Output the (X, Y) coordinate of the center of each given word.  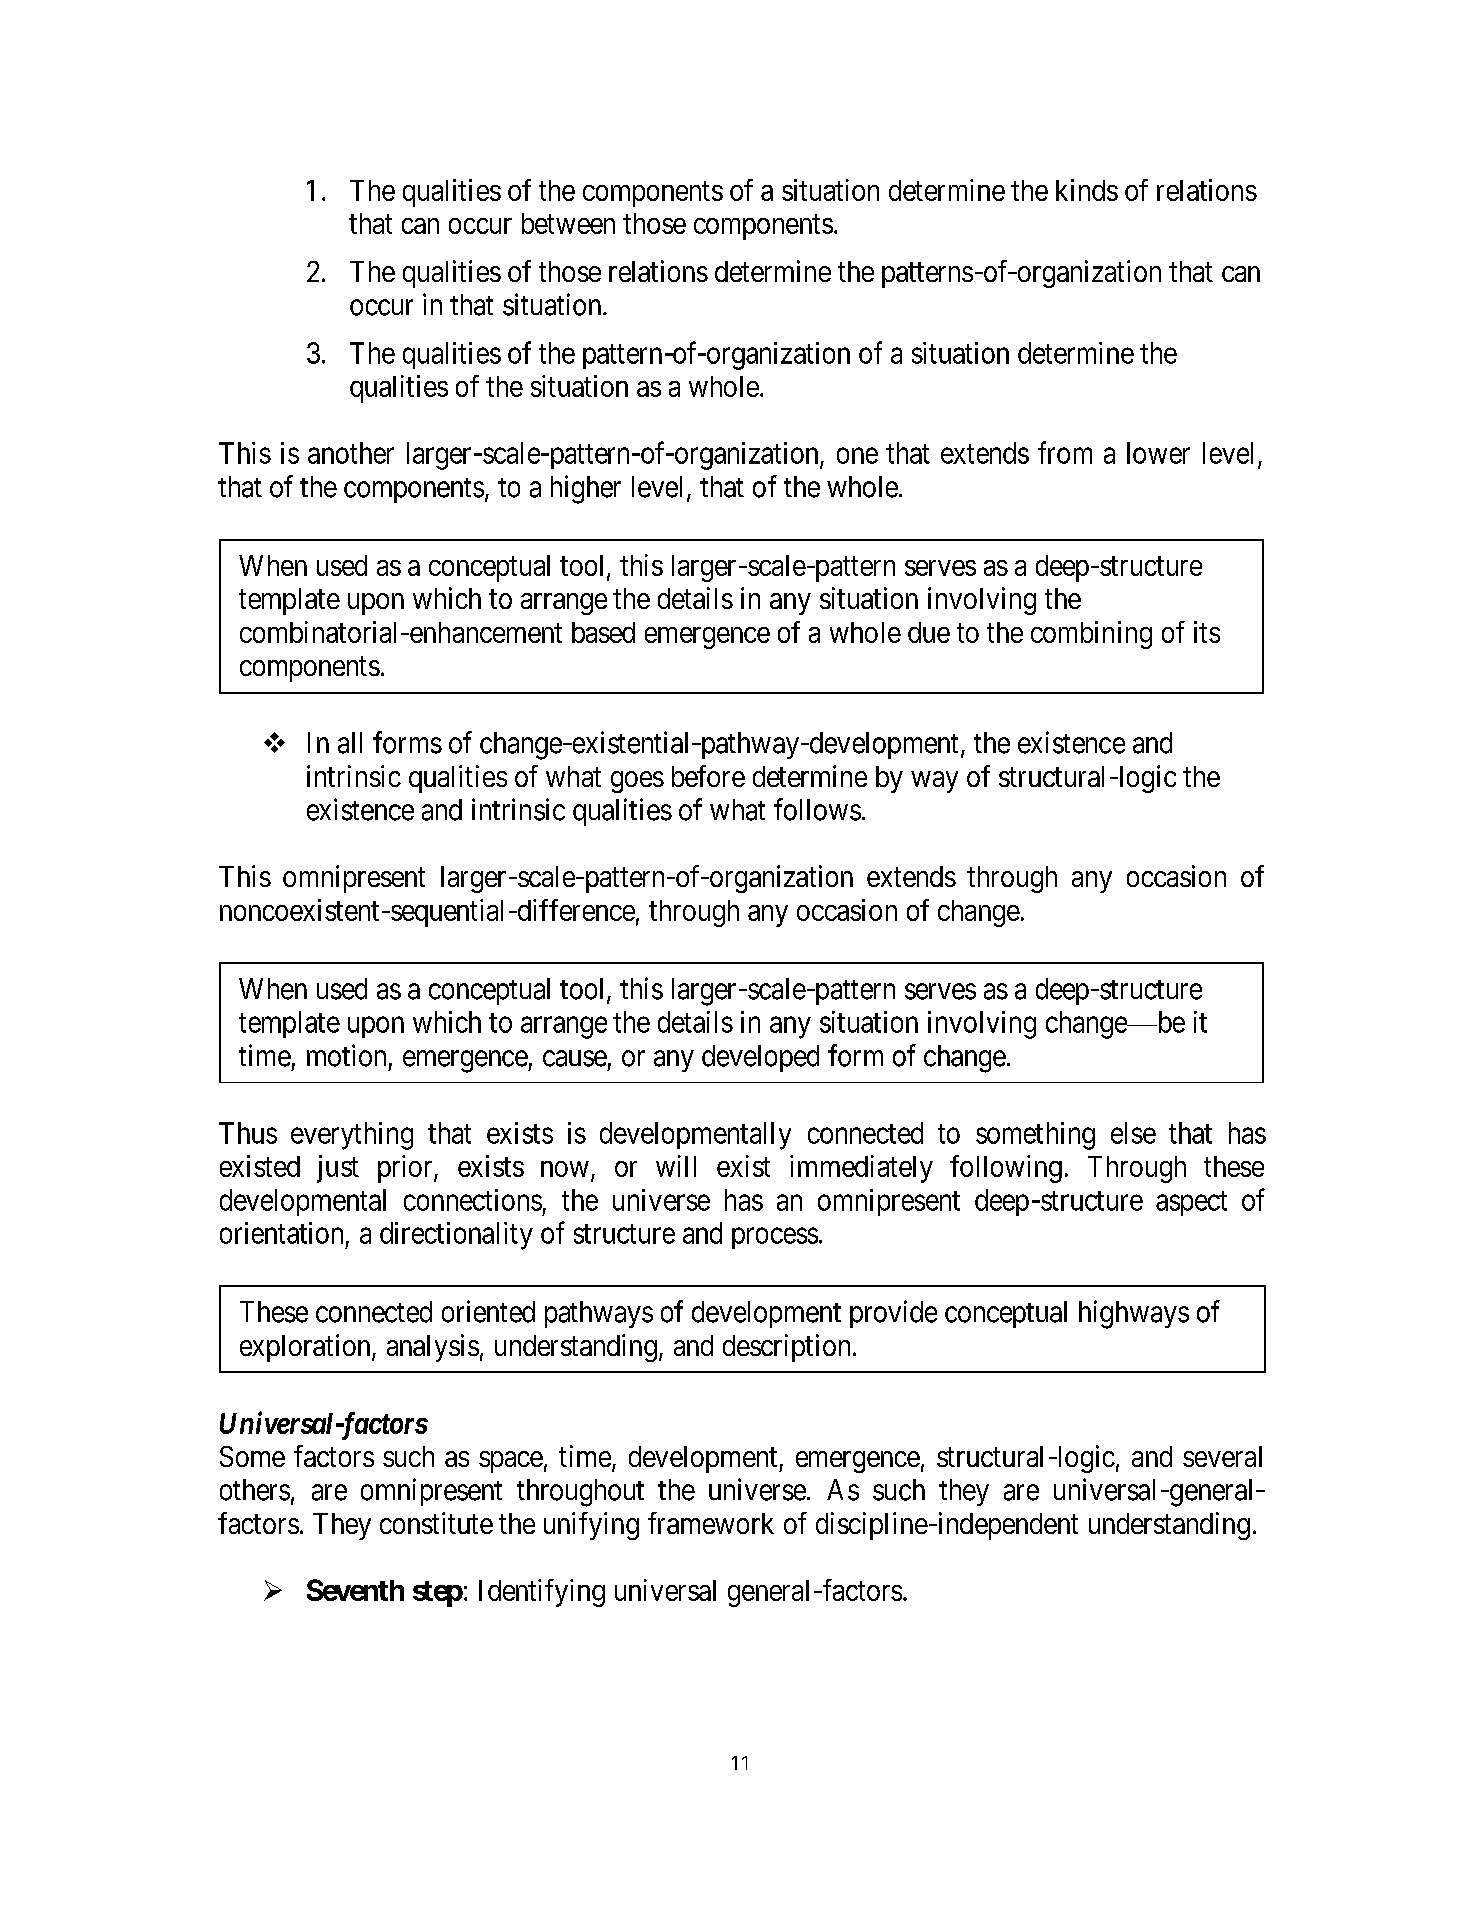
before (708, 776)
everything (352, 1136)
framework (711, 1523)
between (568, 223)
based (603, 632)
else (1133, 1133)
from (1065, 452)
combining (1091, 635)
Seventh (355, 1590)
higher (586, 489)
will (676, 1166)
